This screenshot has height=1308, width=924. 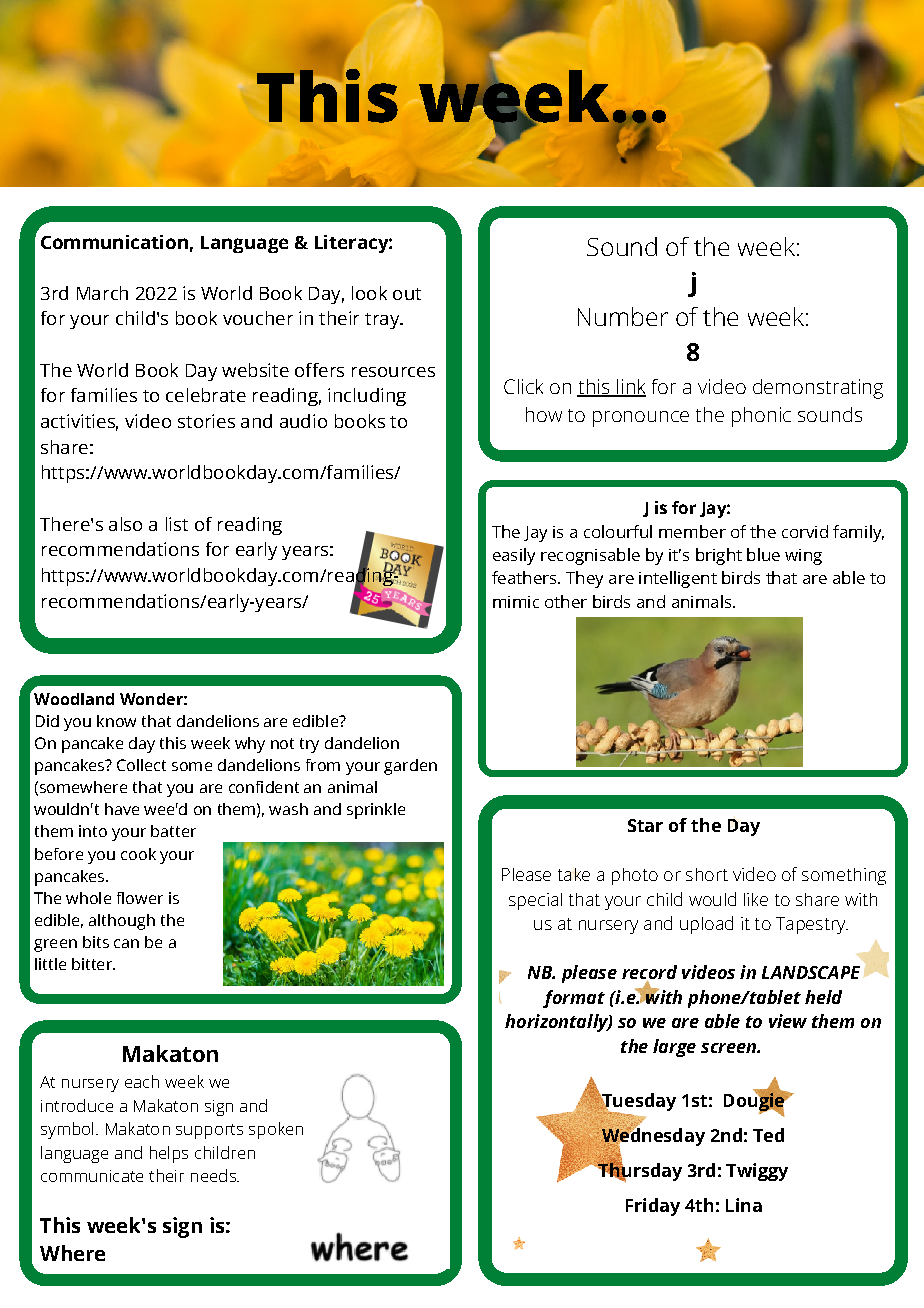 I want to click on spoken, so click(x=276, y=1130).
